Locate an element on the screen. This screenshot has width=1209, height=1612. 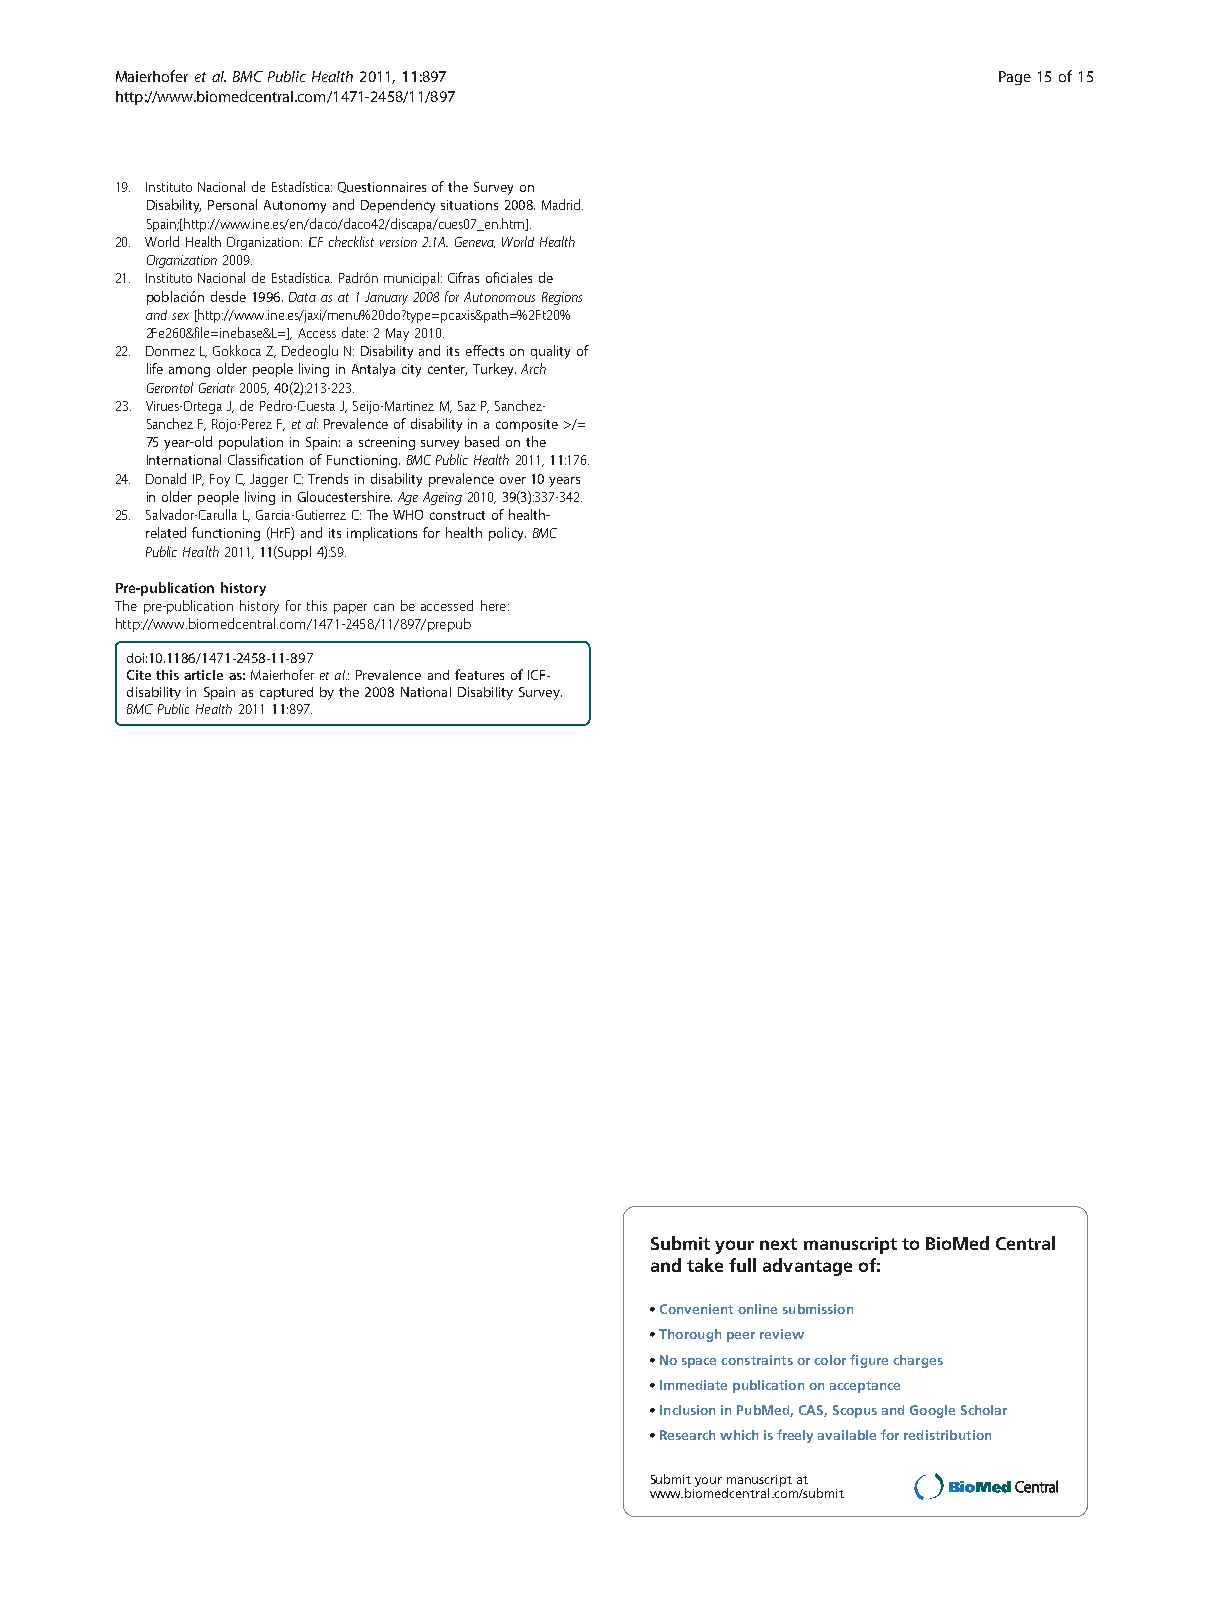
Page is located at coordinates (1015, 78).
